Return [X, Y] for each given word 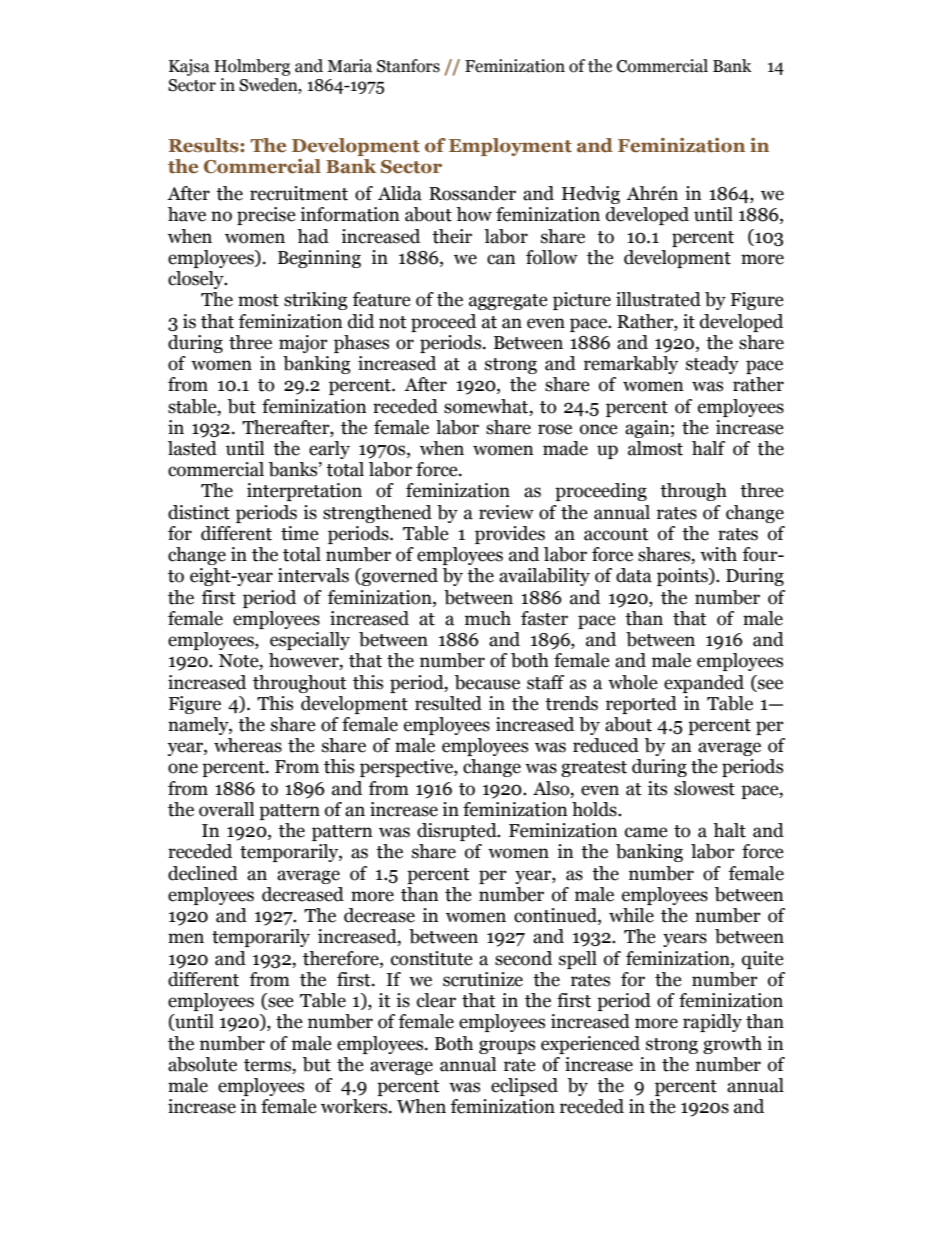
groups [507, 1047]
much [488, 618]
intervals [313, 575]
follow [552, 257]
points [683, 577]
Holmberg [252, 67]
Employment [510, 147]
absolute [202, 1064]
